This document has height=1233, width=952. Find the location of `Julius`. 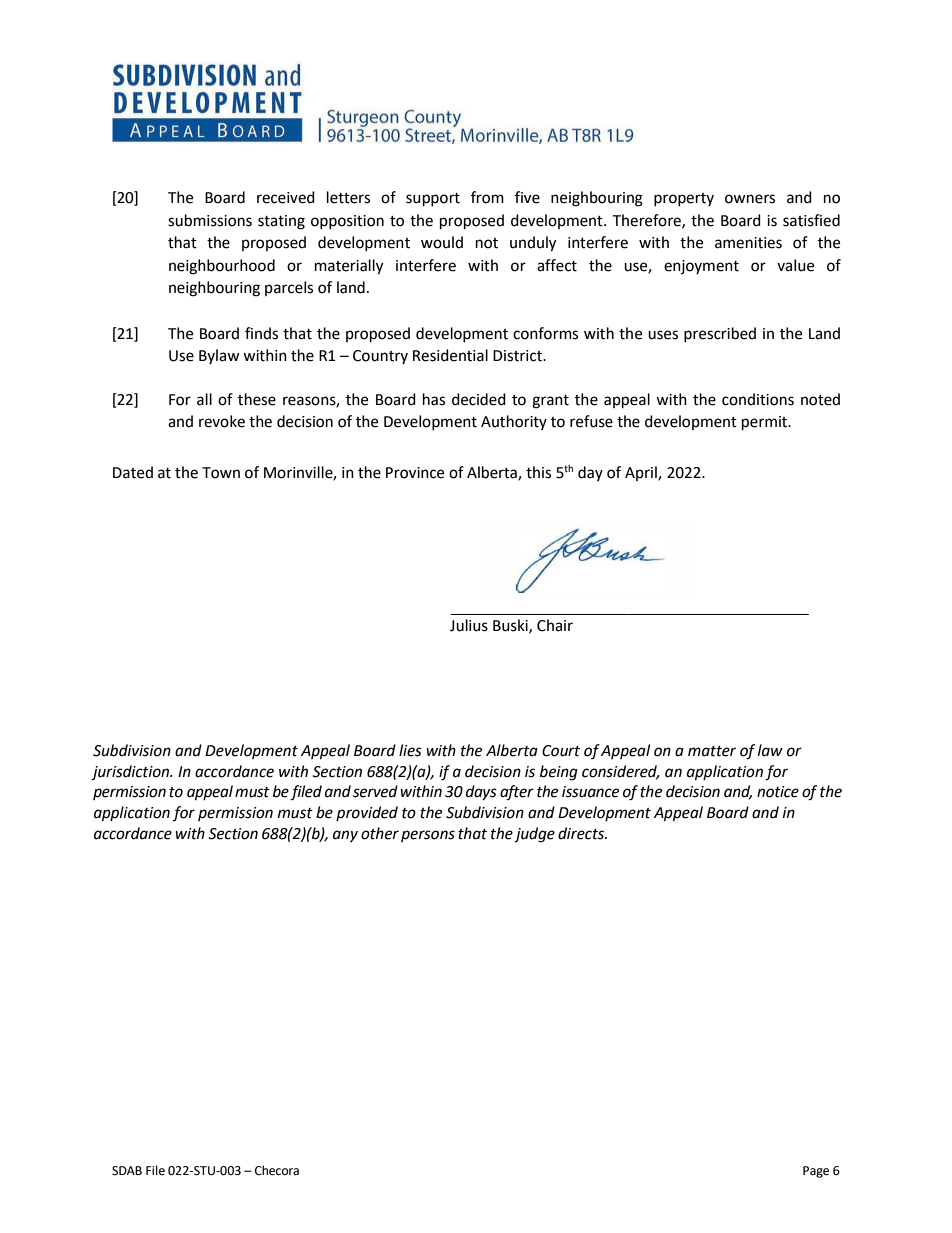

Julius is located at coordinates (469, 625).
